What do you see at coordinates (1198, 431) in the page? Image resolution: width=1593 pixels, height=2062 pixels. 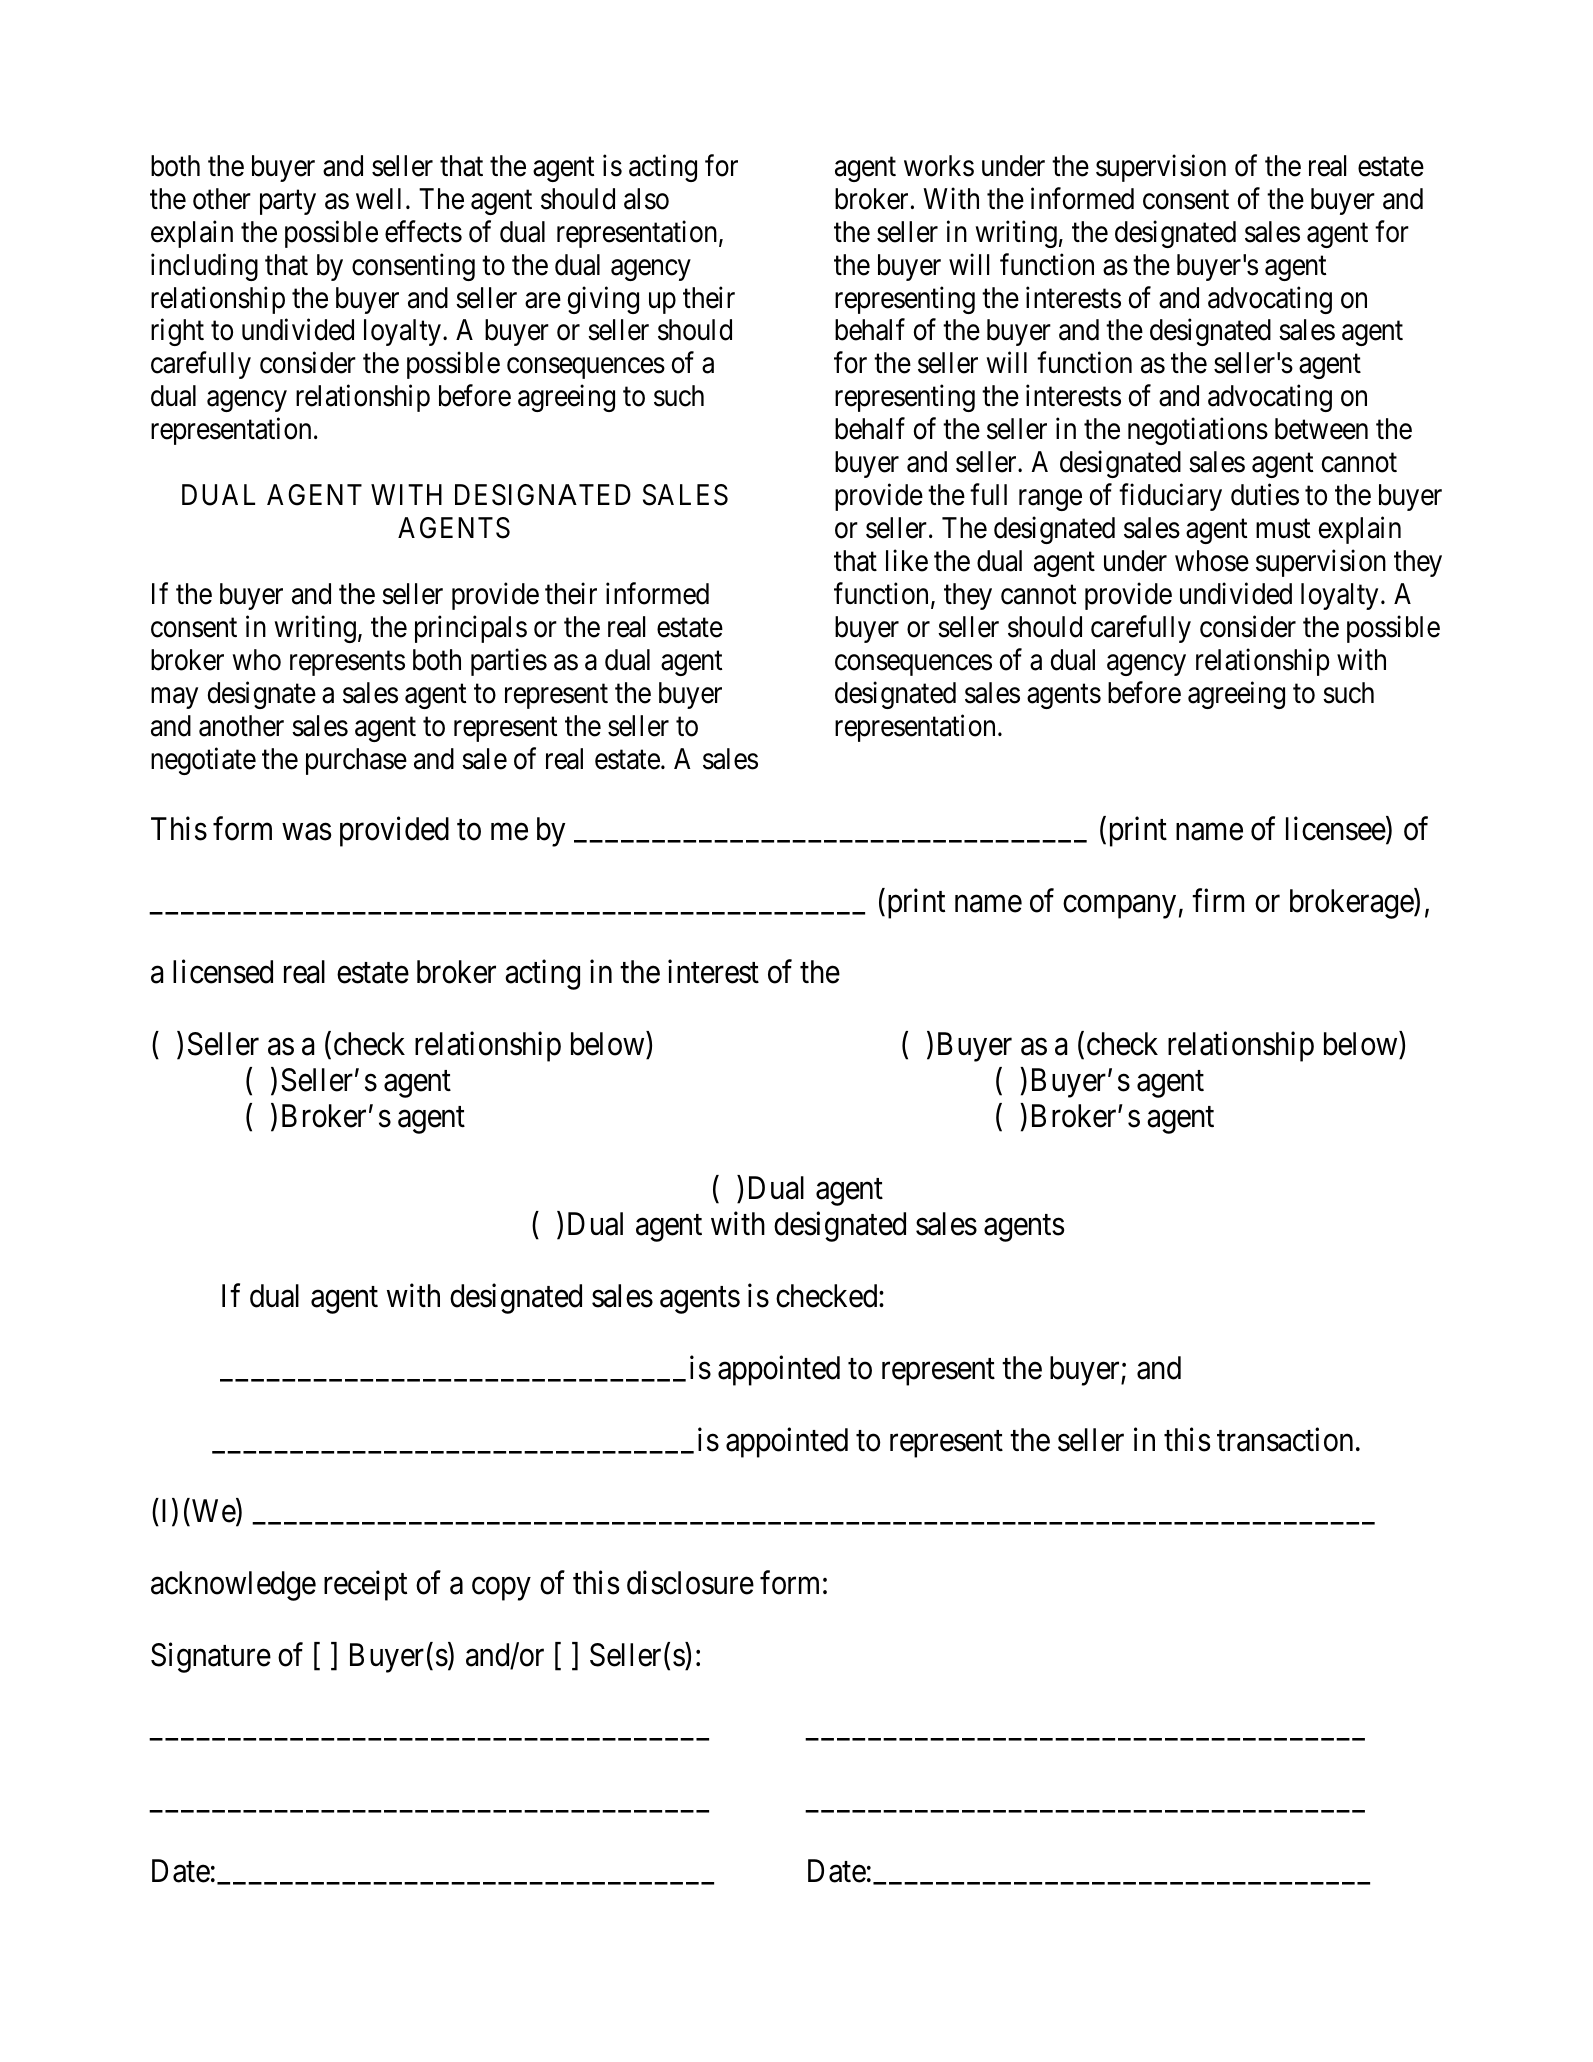 I see `negotiations` at bounding box center [1198, 431].
